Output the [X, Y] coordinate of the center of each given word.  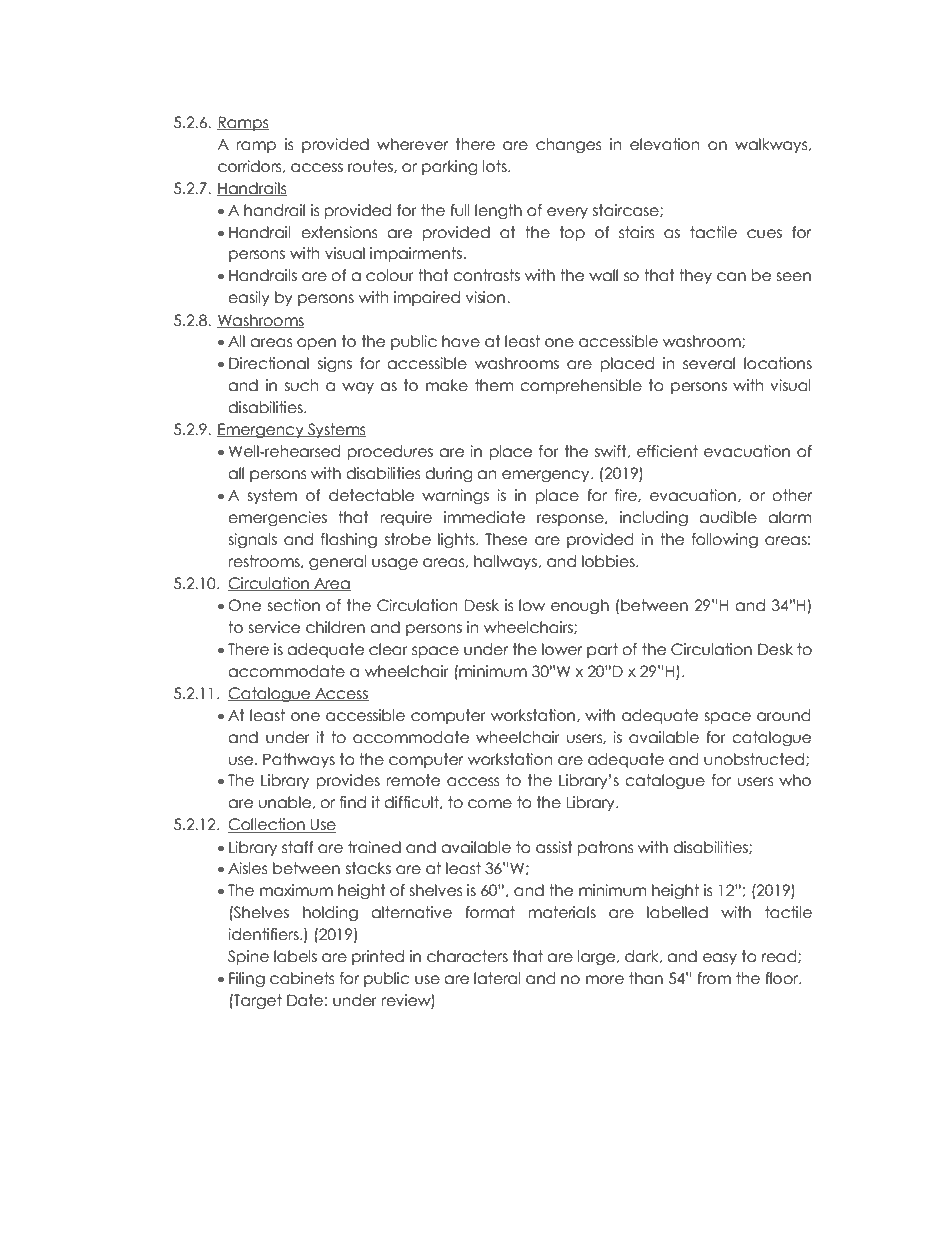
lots [496, 166]
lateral [497, 978]
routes [371, 167]
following [725, 540]
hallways [506, 562]
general [338, 562]
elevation [665, 144]
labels [295, 956]
